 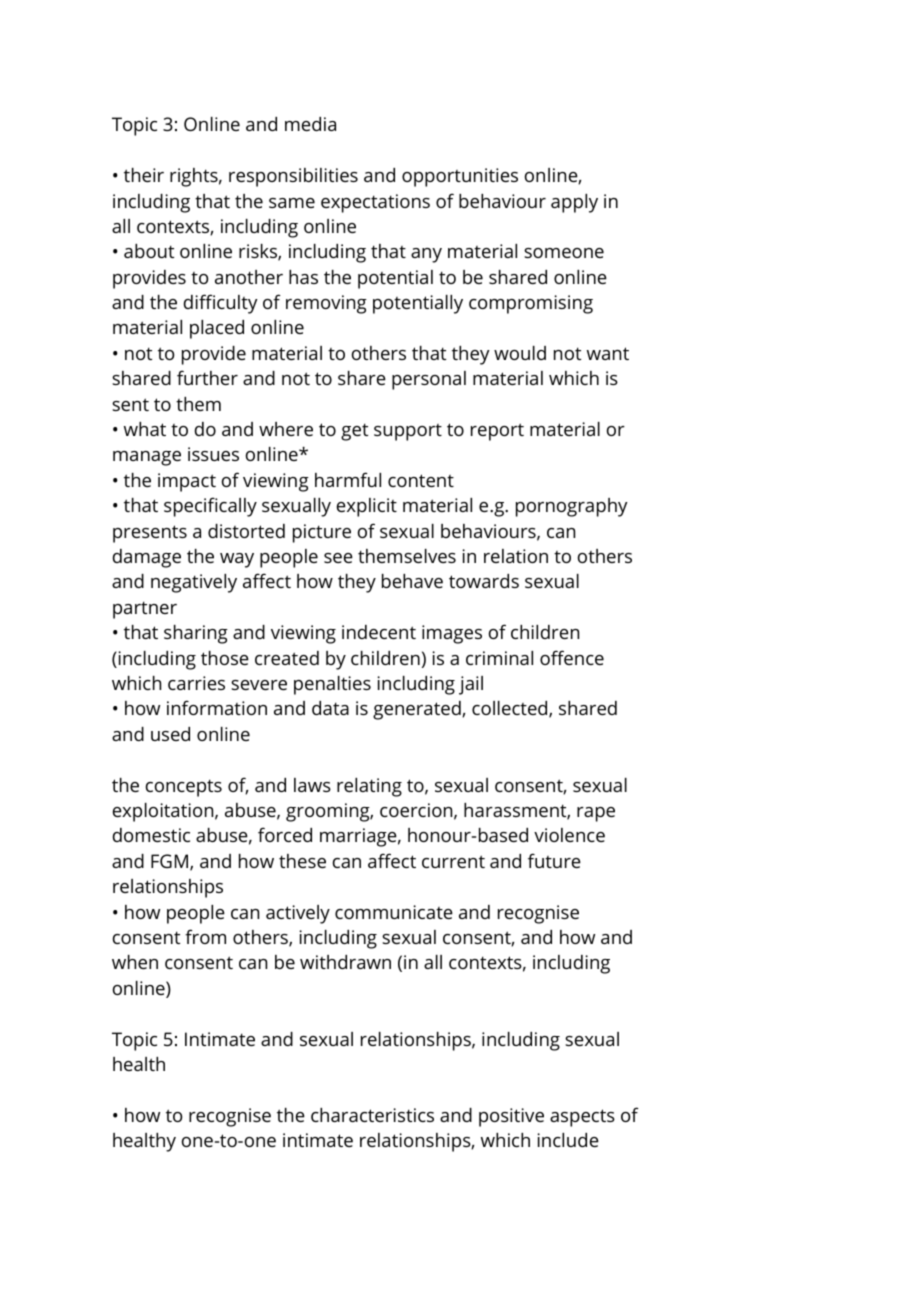 What do you see at coordinates (372, 1115) in the page?
I see `characteristics` at bounding box center [372, 1115].
